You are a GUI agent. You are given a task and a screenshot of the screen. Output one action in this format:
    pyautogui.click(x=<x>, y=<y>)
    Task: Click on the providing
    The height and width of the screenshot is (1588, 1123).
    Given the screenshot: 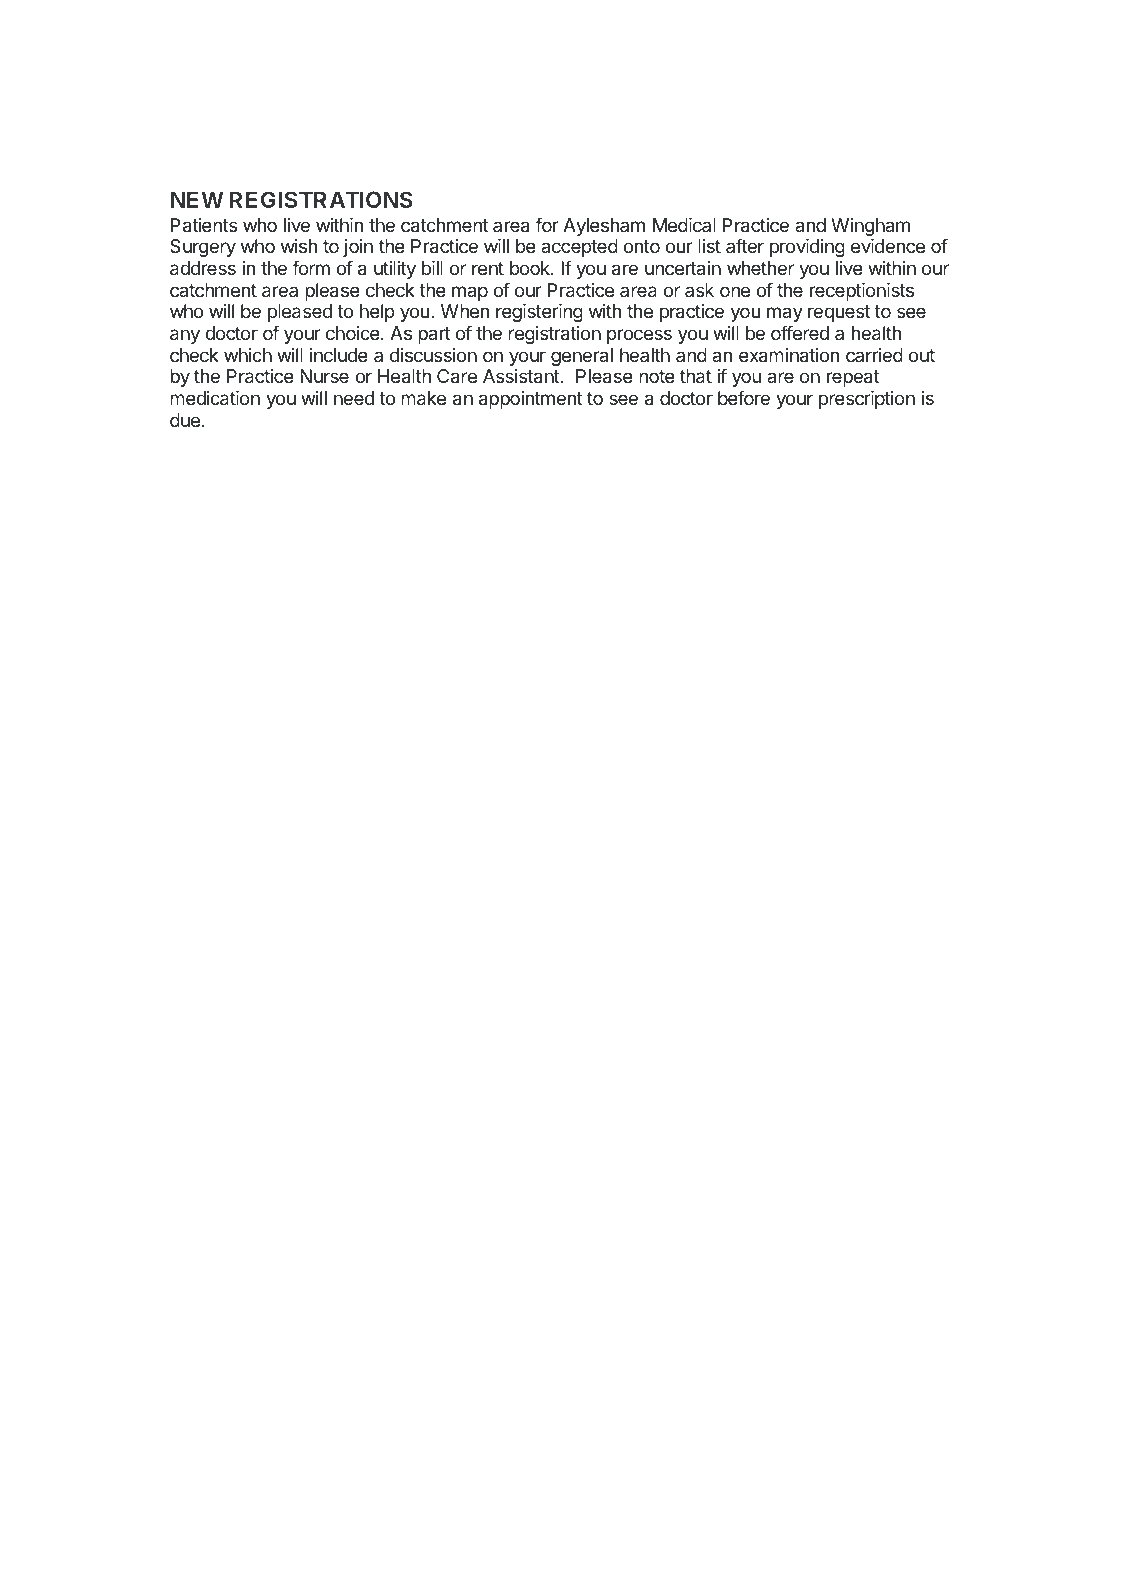 What is the action you would take?
    pyautogui.click(x=807, y=248)
